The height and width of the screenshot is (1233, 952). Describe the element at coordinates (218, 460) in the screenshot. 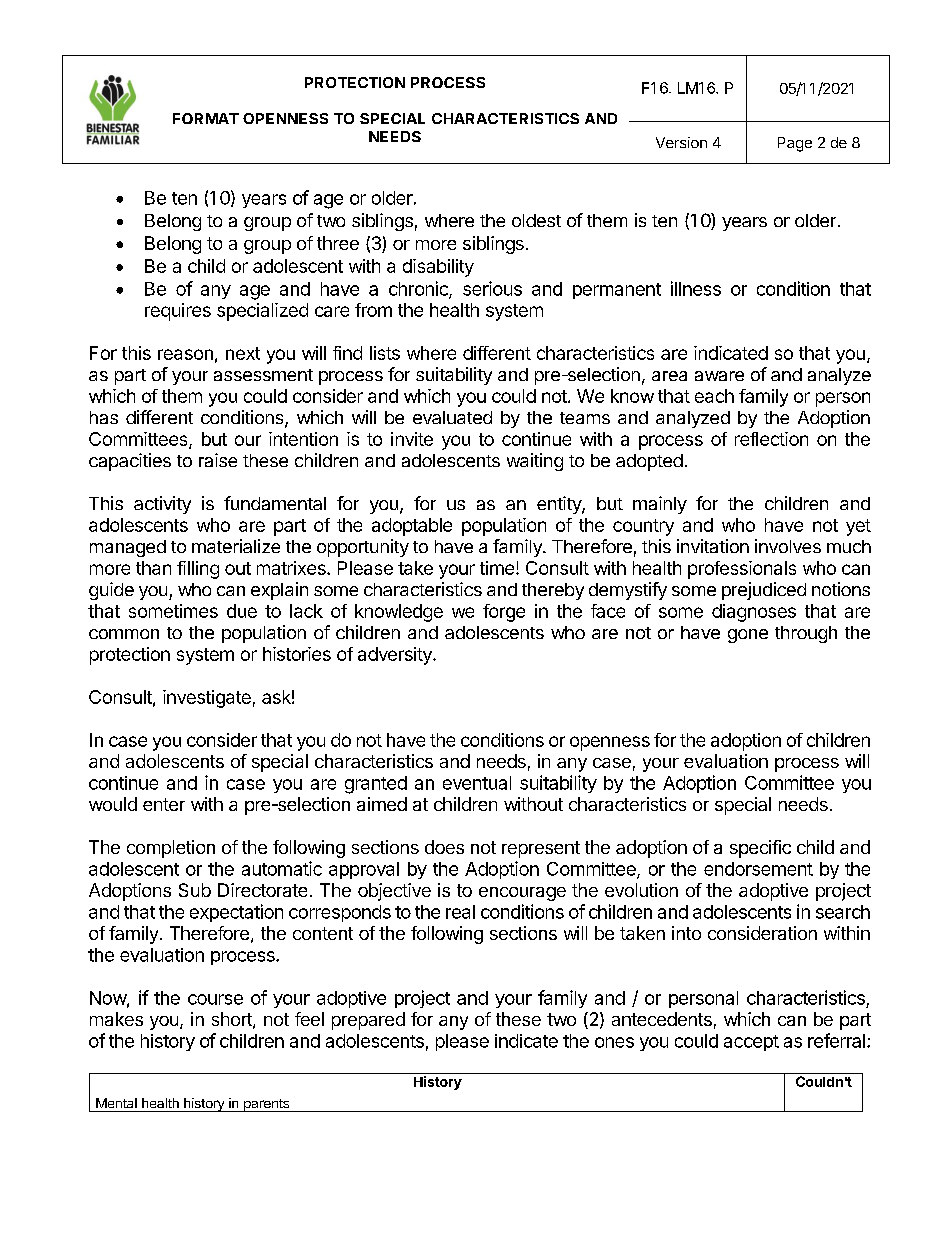

I see `raise` at that location.
